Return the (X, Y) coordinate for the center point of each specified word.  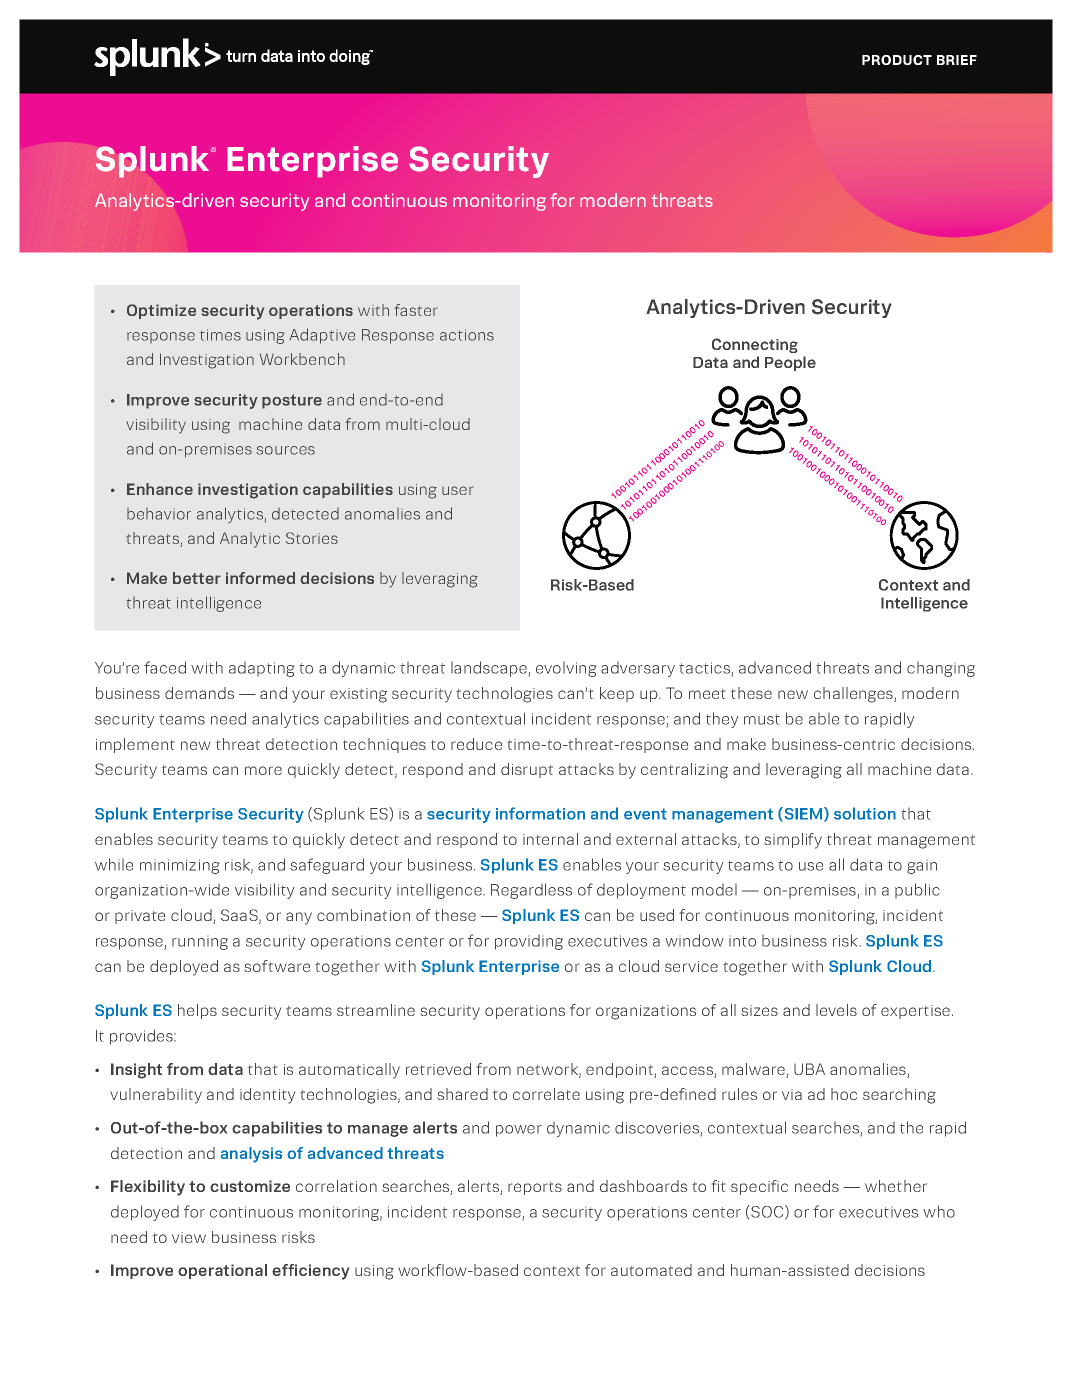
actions (467, 335)
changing (941, 669)
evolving (566, 669)
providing (529, 942)
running (200, 944)
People (790, 363)
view (189, 1237)
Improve (158, 401)
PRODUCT (897, 60)
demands (199, 693)
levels (836, 1010)
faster (416, 310)
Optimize (161, 311)
